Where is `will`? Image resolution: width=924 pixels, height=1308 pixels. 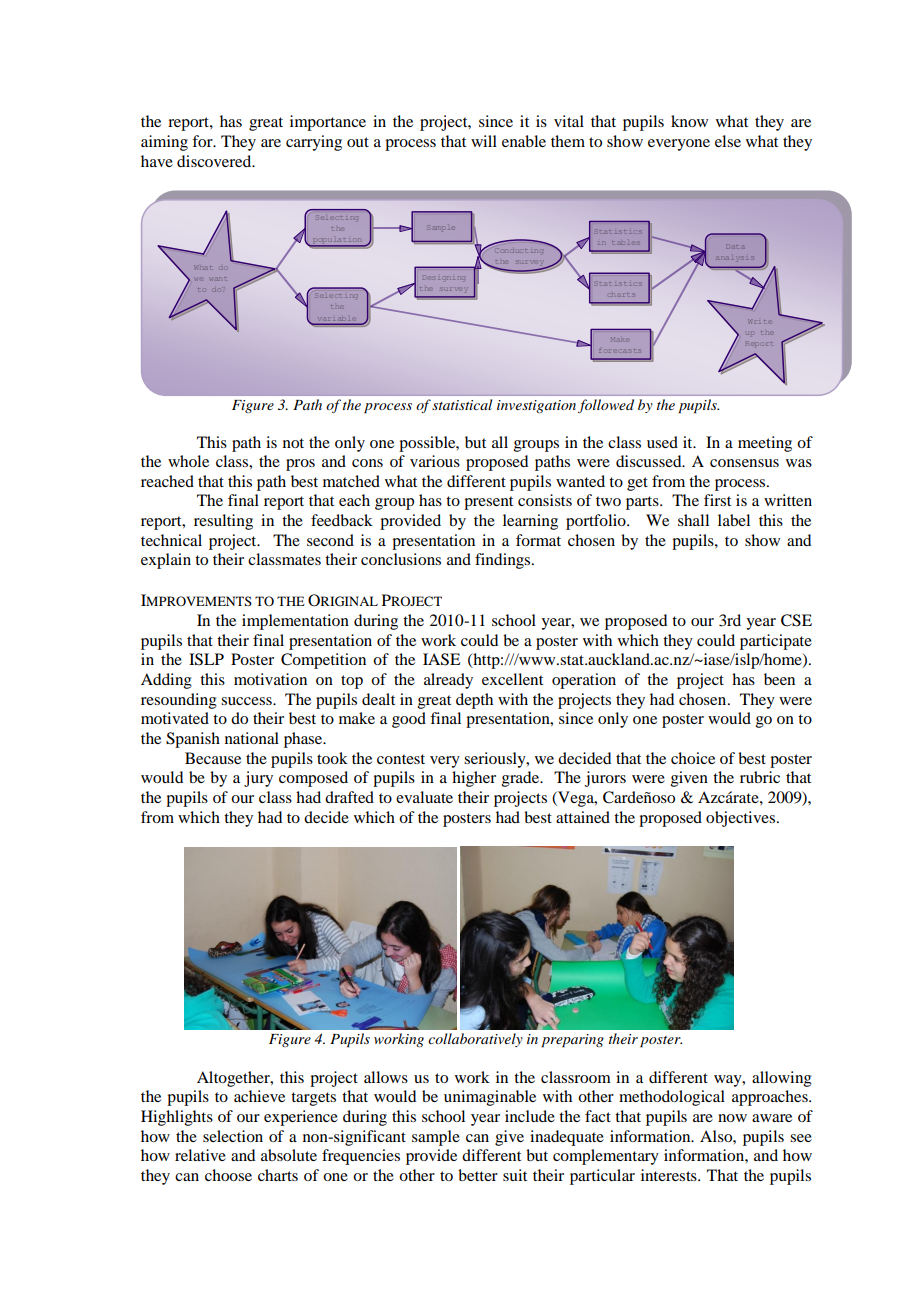
will is located at coordinates (484, 141).
